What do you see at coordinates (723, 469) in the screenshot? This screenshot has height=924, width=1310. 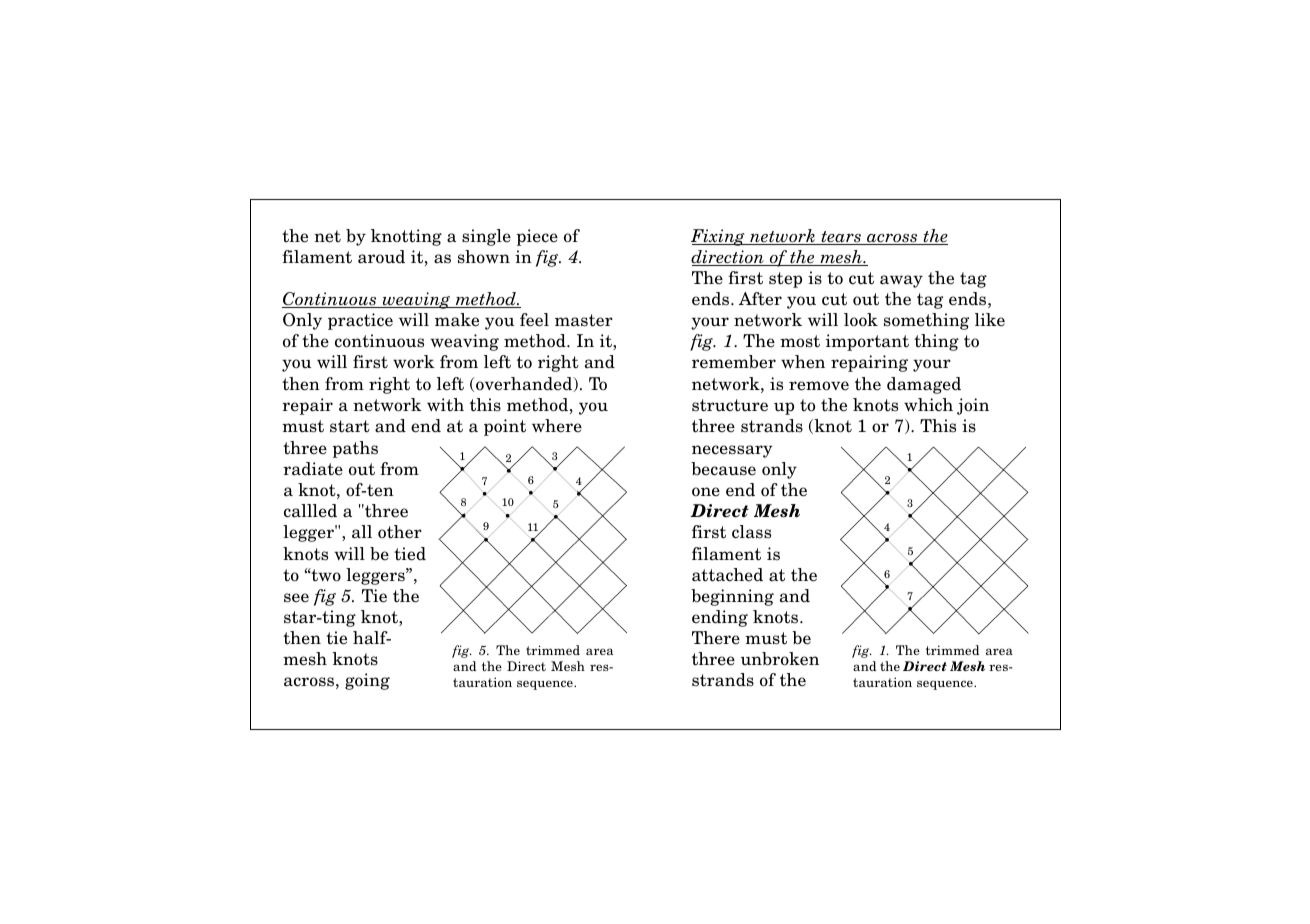 I see `because` at bounding box center [723, 469].
